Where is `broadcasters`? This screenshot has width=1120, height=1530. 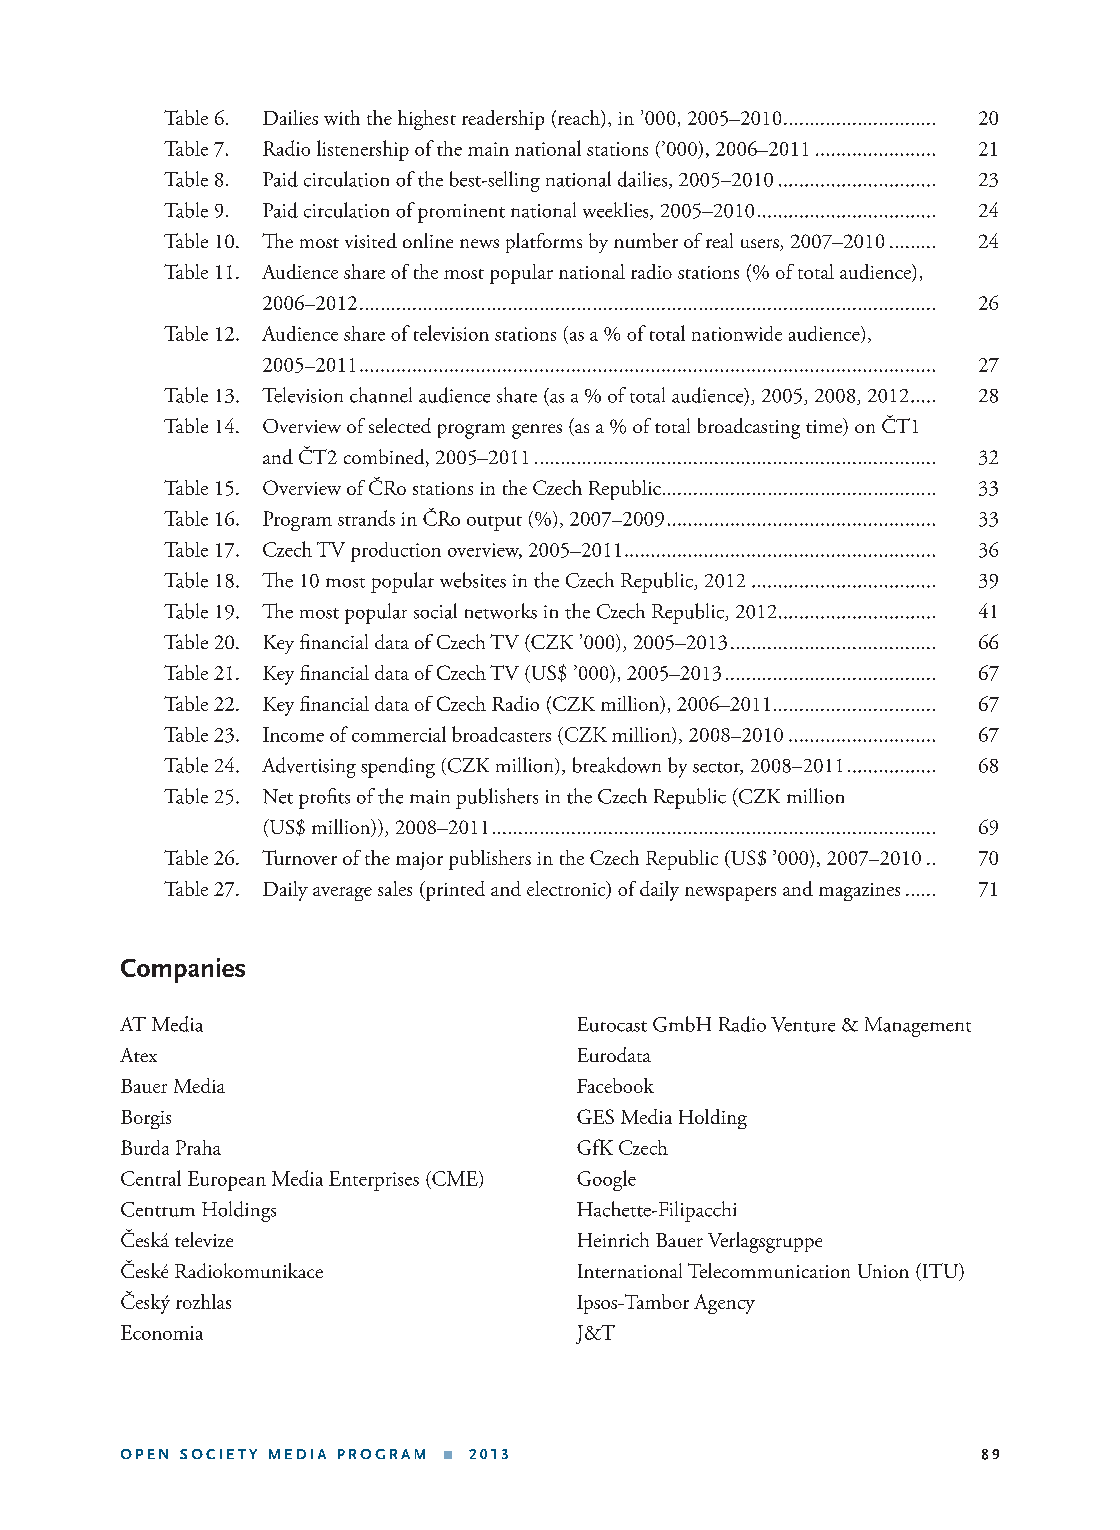
broadcasters is located at coordinates (501, 734).
